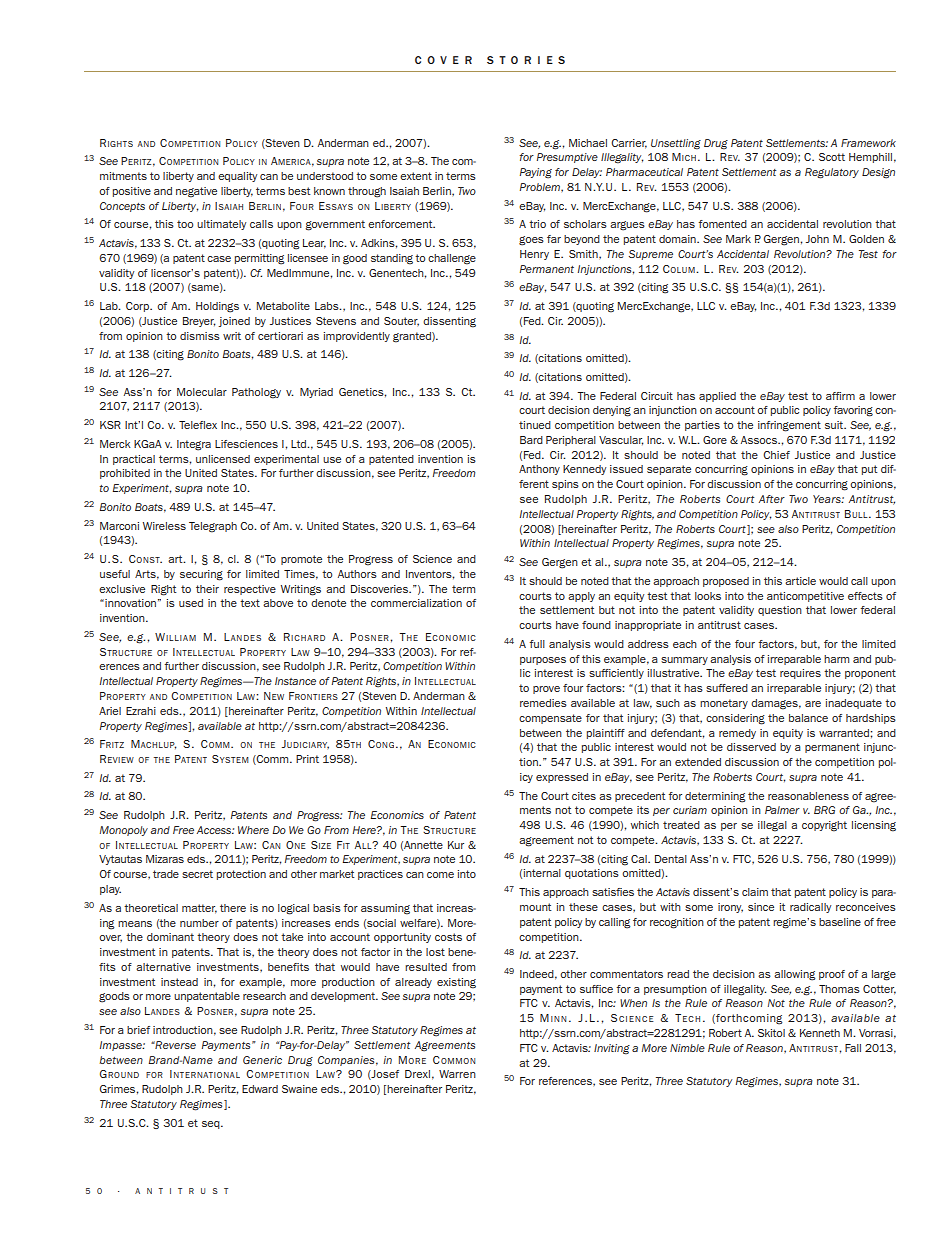 The width and height of the page is (952, 1233). I want to click on affirm, so click(840, 396).
